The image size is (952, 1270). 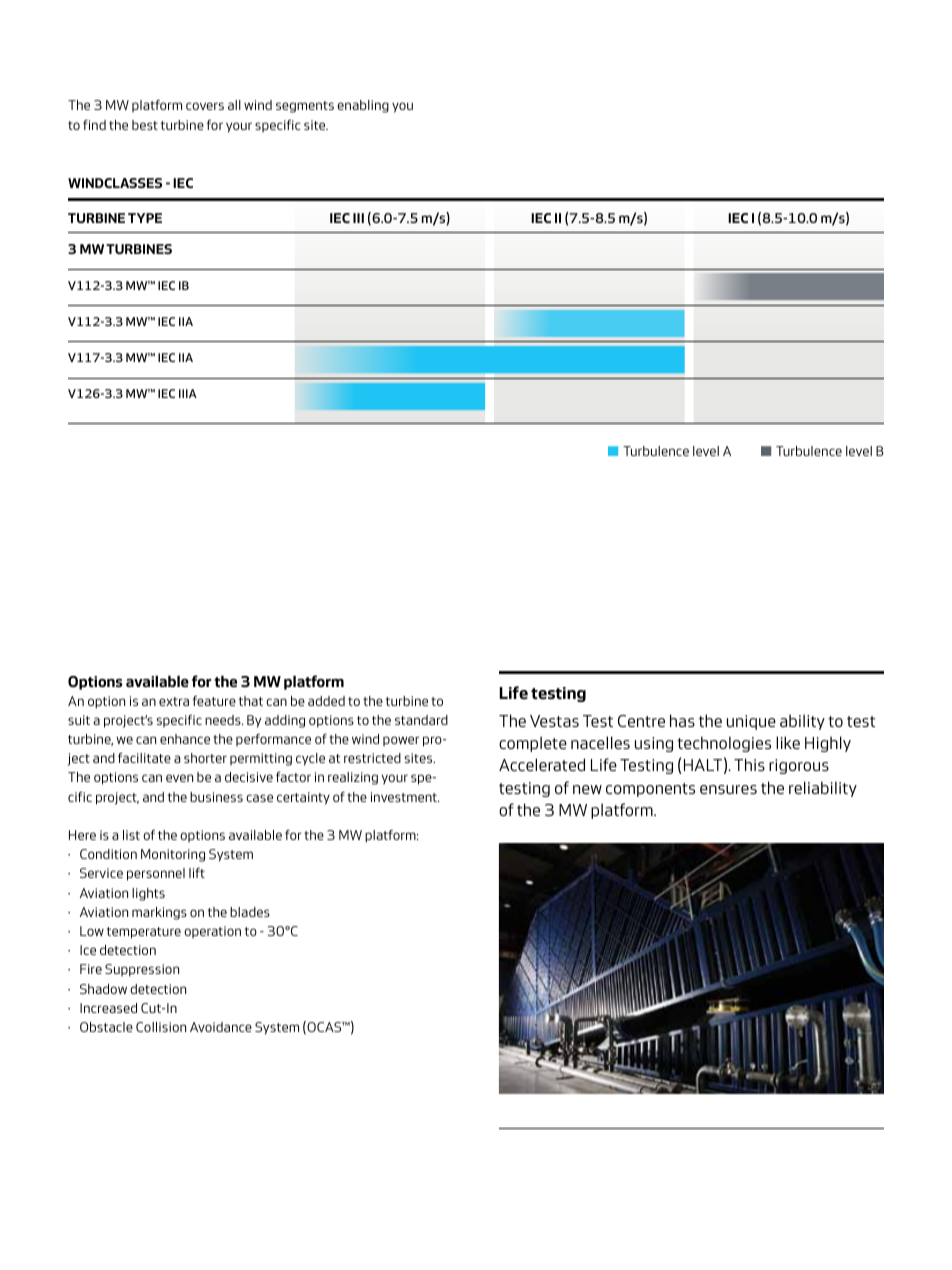 I want to click on Collision, so click(x=161, y=1027).
